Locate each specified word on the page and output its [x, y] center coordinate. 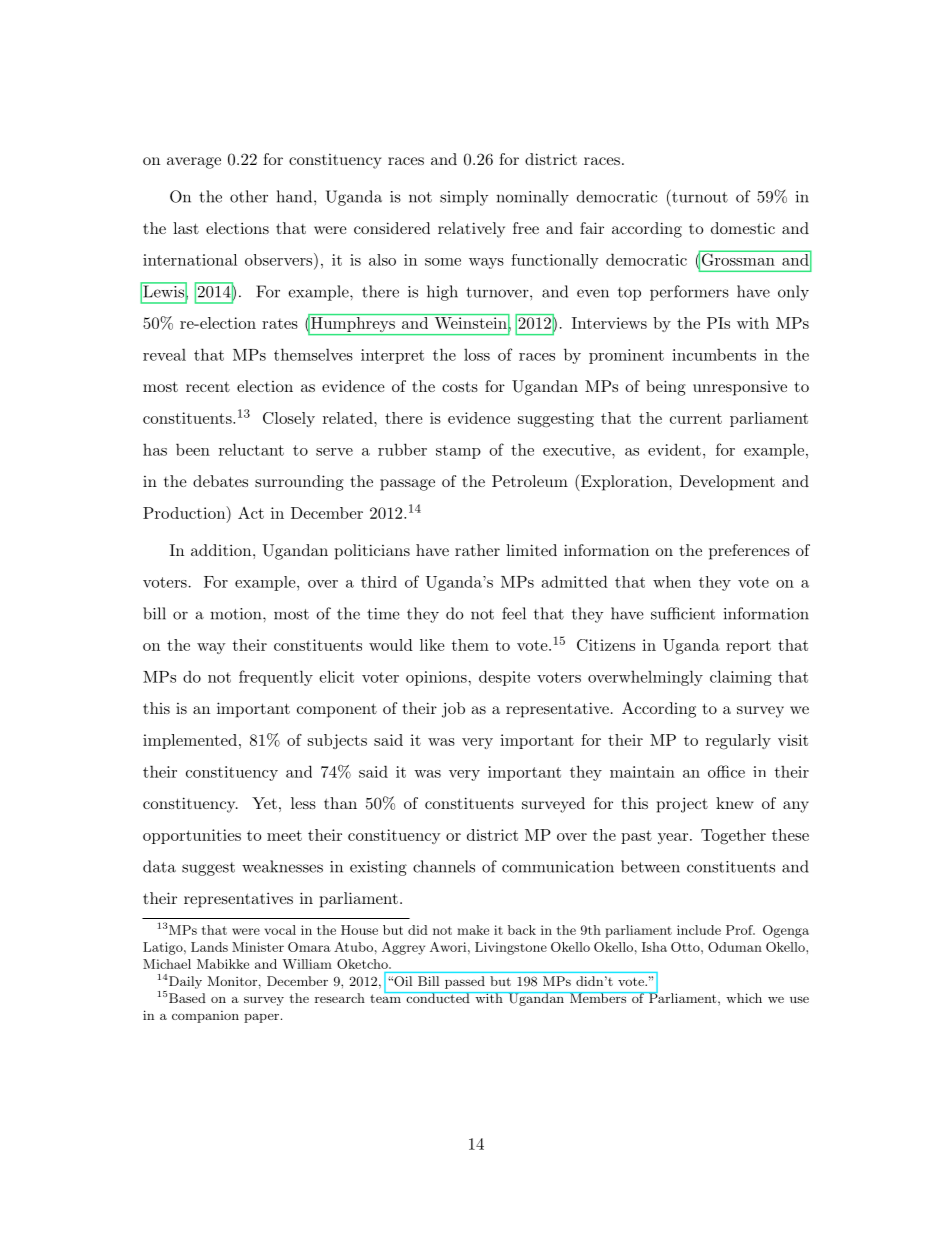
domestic [743, 228]
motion [237, 614]
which [744, 998]
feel [514, 613]
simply [464, 198]
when [672, 582]
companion [205, 1017]
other [249, 196]
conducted [438, 997]
